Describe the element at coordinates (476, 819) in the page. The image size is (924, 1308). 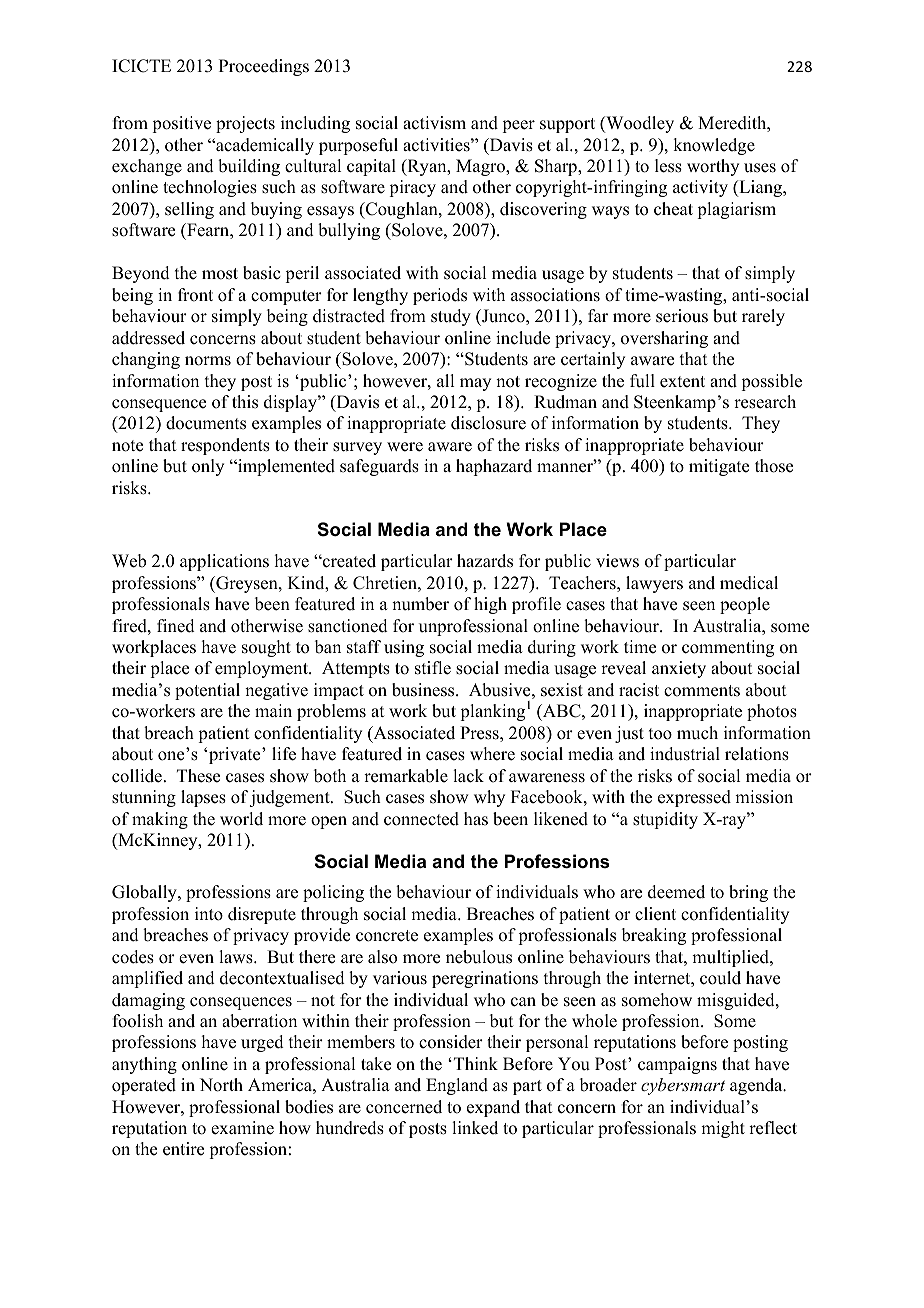
I see `has` at that location.
